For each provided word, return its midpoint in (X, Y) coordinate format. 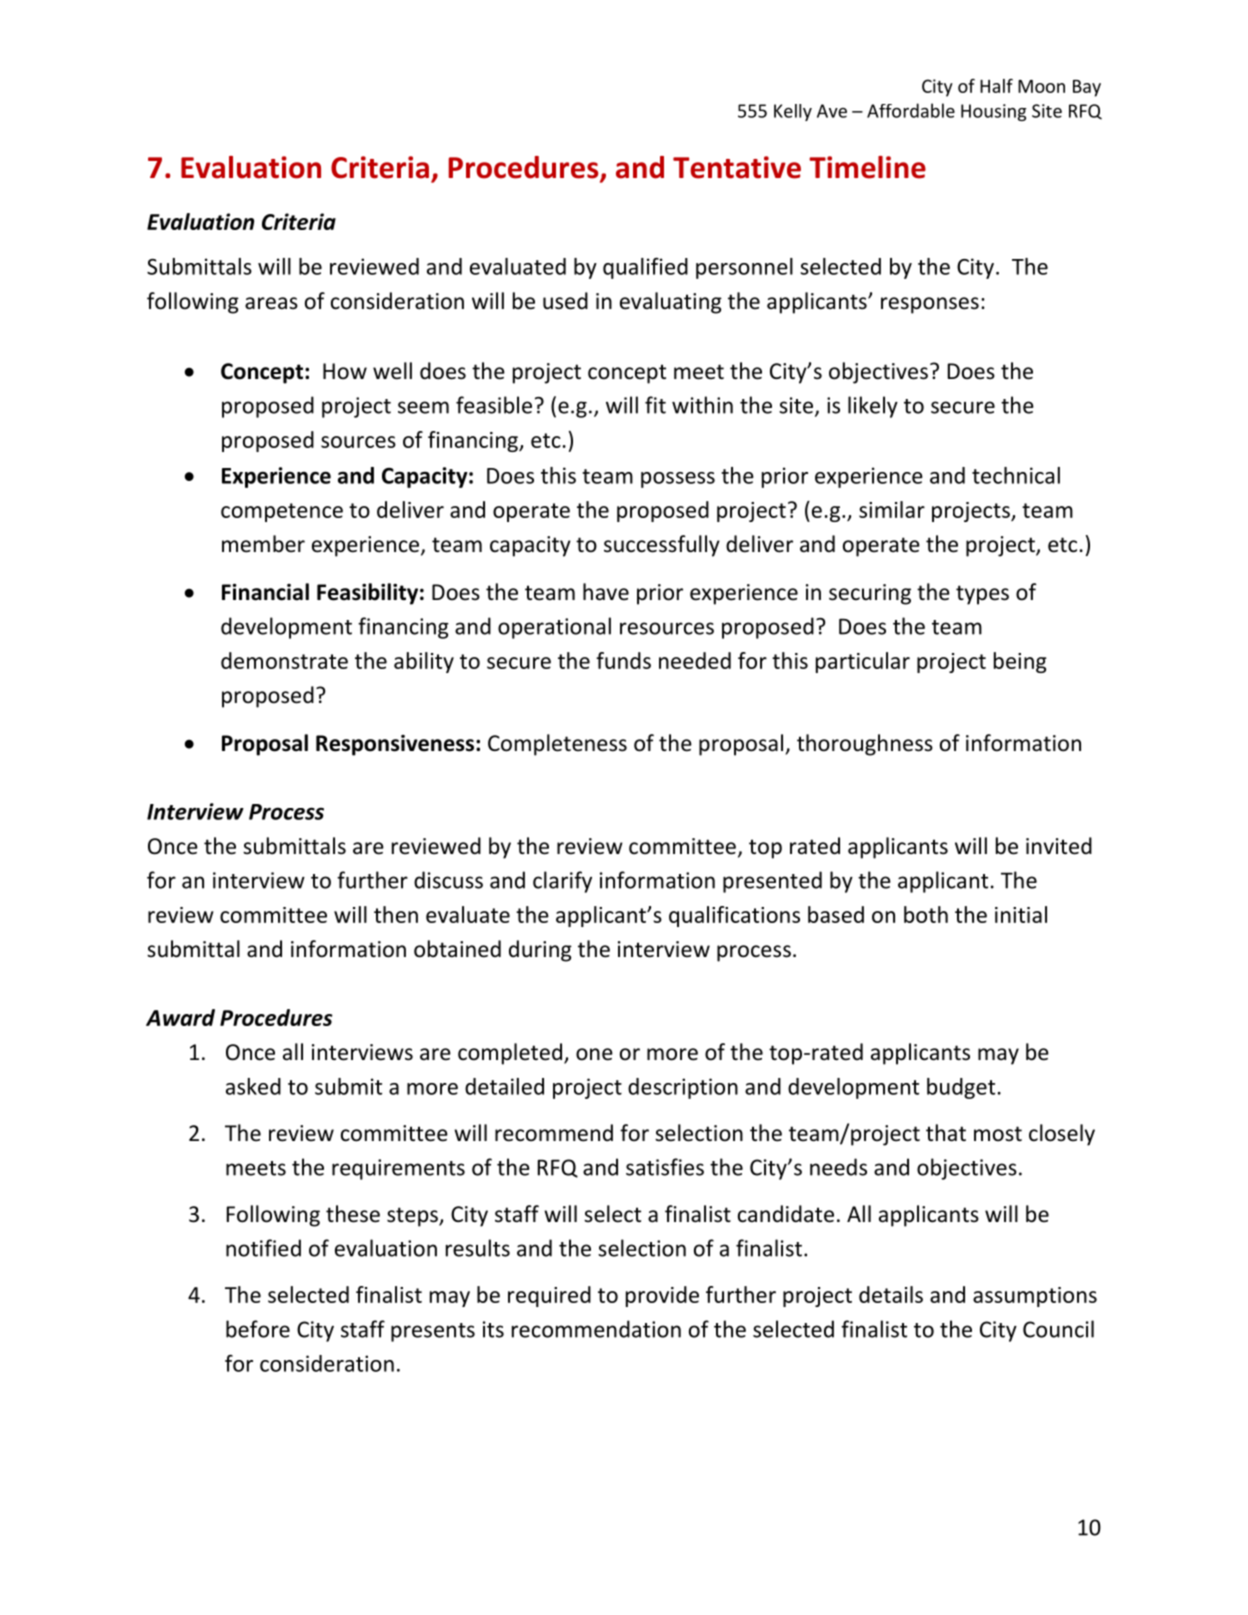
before (258, 1329)
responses (930, 305)
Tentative (737, 167)
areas (271, 303)
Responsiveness (396, 745)
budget (961, 1088)
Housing (994, 112)
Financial (265, 592)
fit (655, 405)
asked (253, 1086)
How (345, 371)
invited (1059, 846)
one (594, 1054)
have (606, 592)
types (982, 595)
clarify (562, 882)
